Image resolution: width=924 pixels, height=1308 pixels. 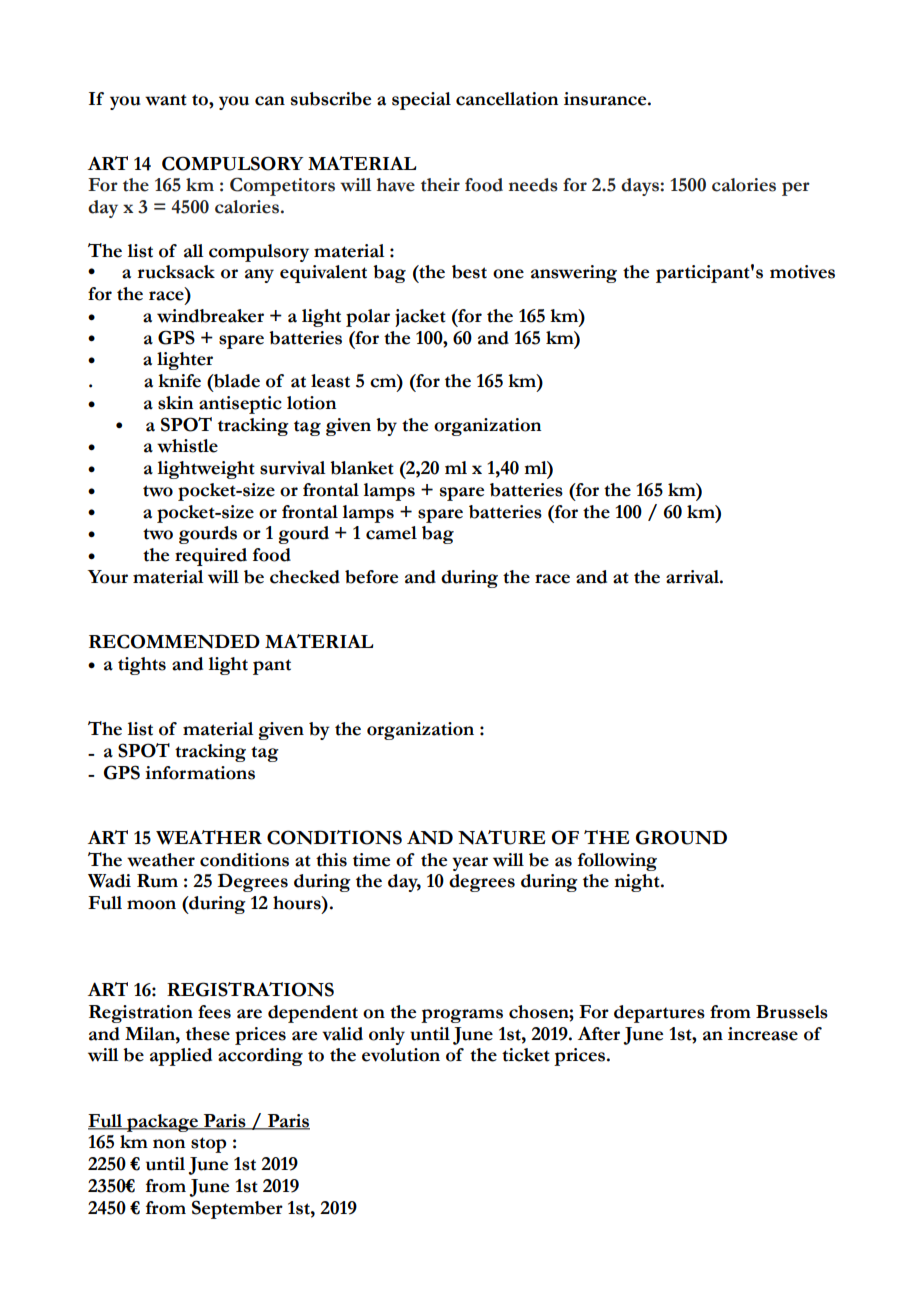 What do you see at coordinates (208, 1145) in the screenshot?
I see `stop` at bounding box center [208, 1145].
